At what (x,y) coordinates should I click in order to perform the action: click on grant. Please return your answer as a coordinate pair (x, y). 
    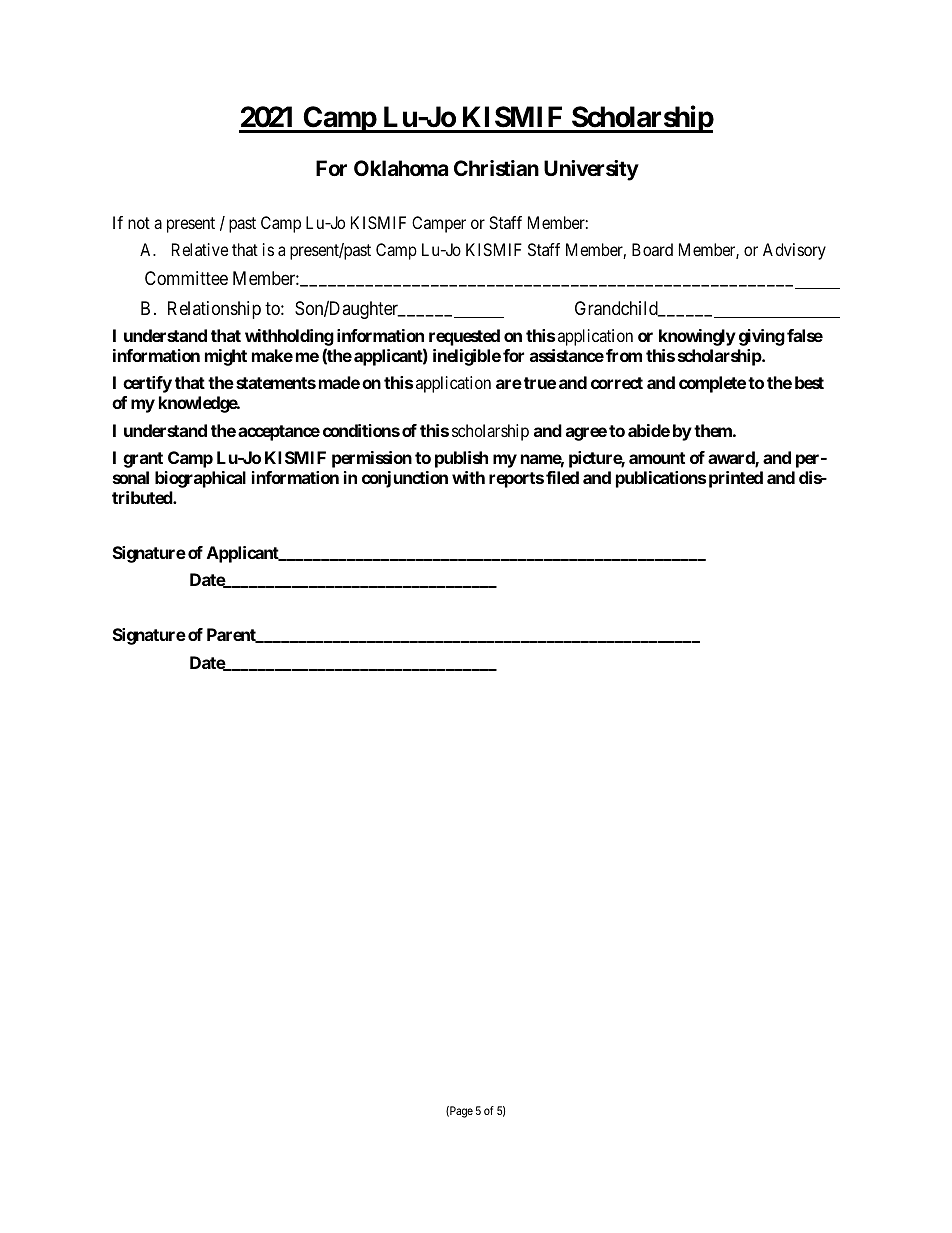
    Looking at the image, I should click on (143, 460).
